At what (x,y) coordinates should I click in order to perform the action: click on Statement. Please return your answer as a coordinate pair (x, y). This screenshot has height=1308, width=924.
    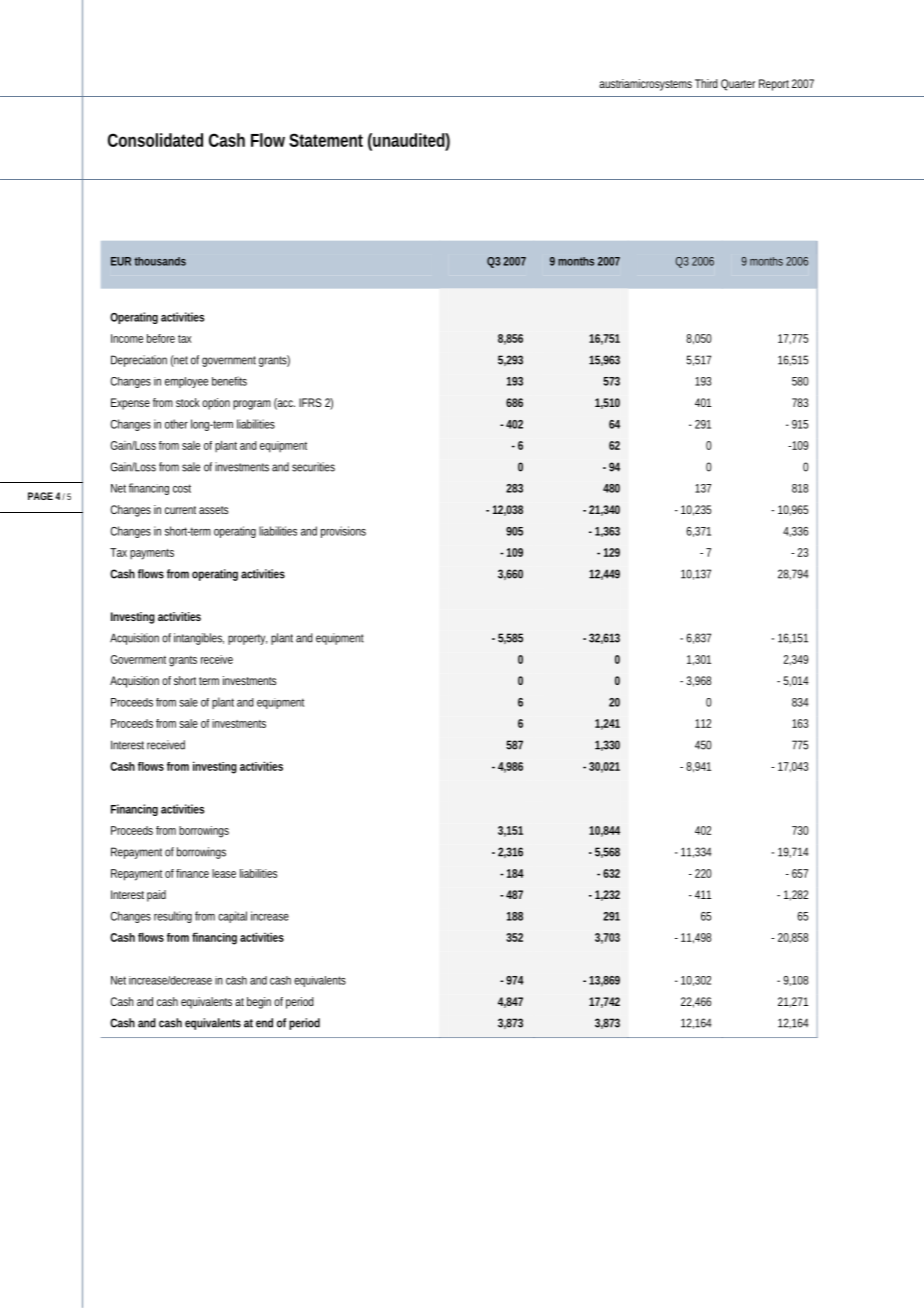
    Looking at the image, I should click on (326, 140).
